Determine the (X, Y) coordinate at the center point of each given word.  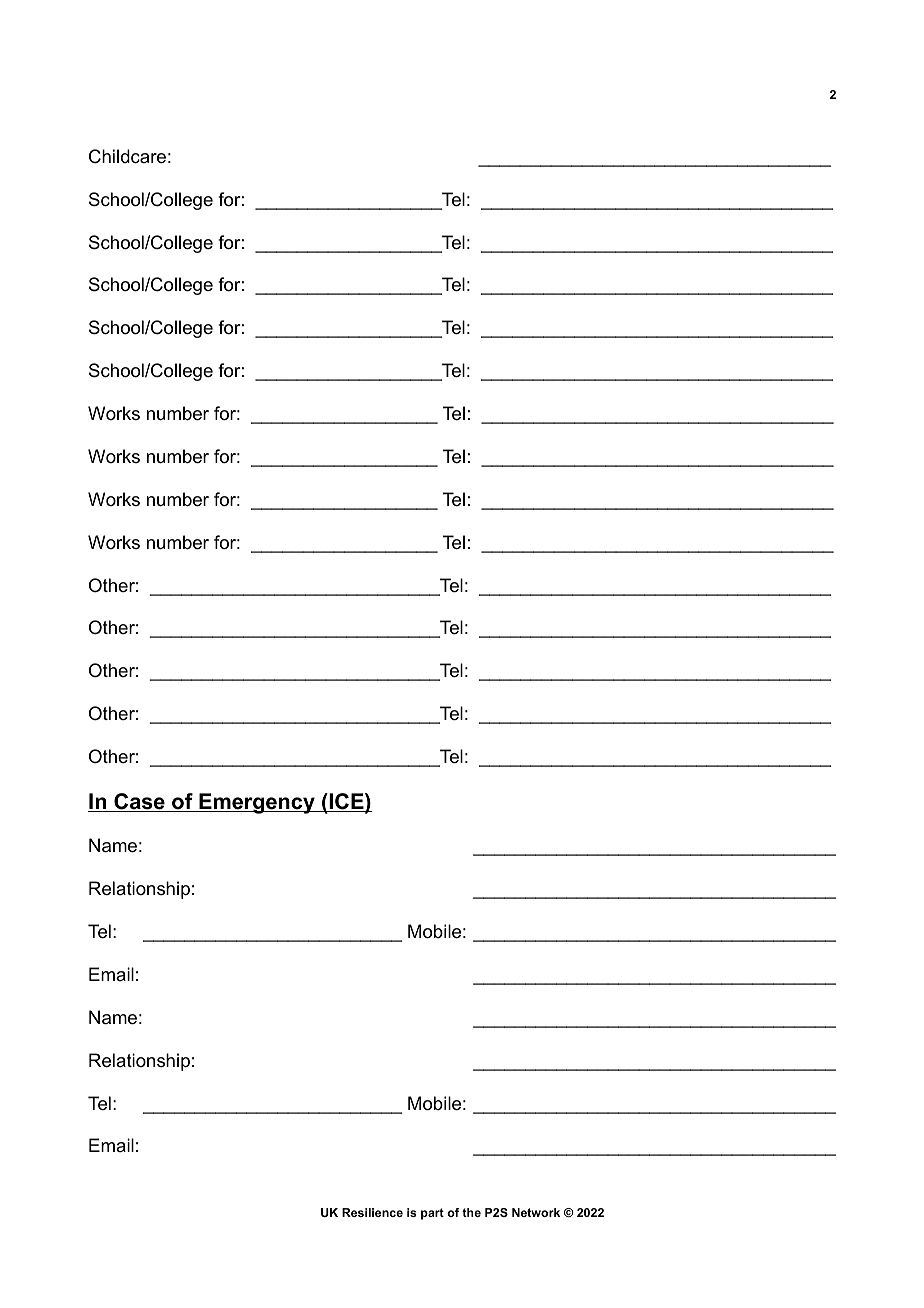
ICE (346, 802)
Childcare (127, 156)
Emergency (257, 803)
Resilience (372, 1212)
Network (536, 1212)
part (432, 1214)
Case (139, 802)
